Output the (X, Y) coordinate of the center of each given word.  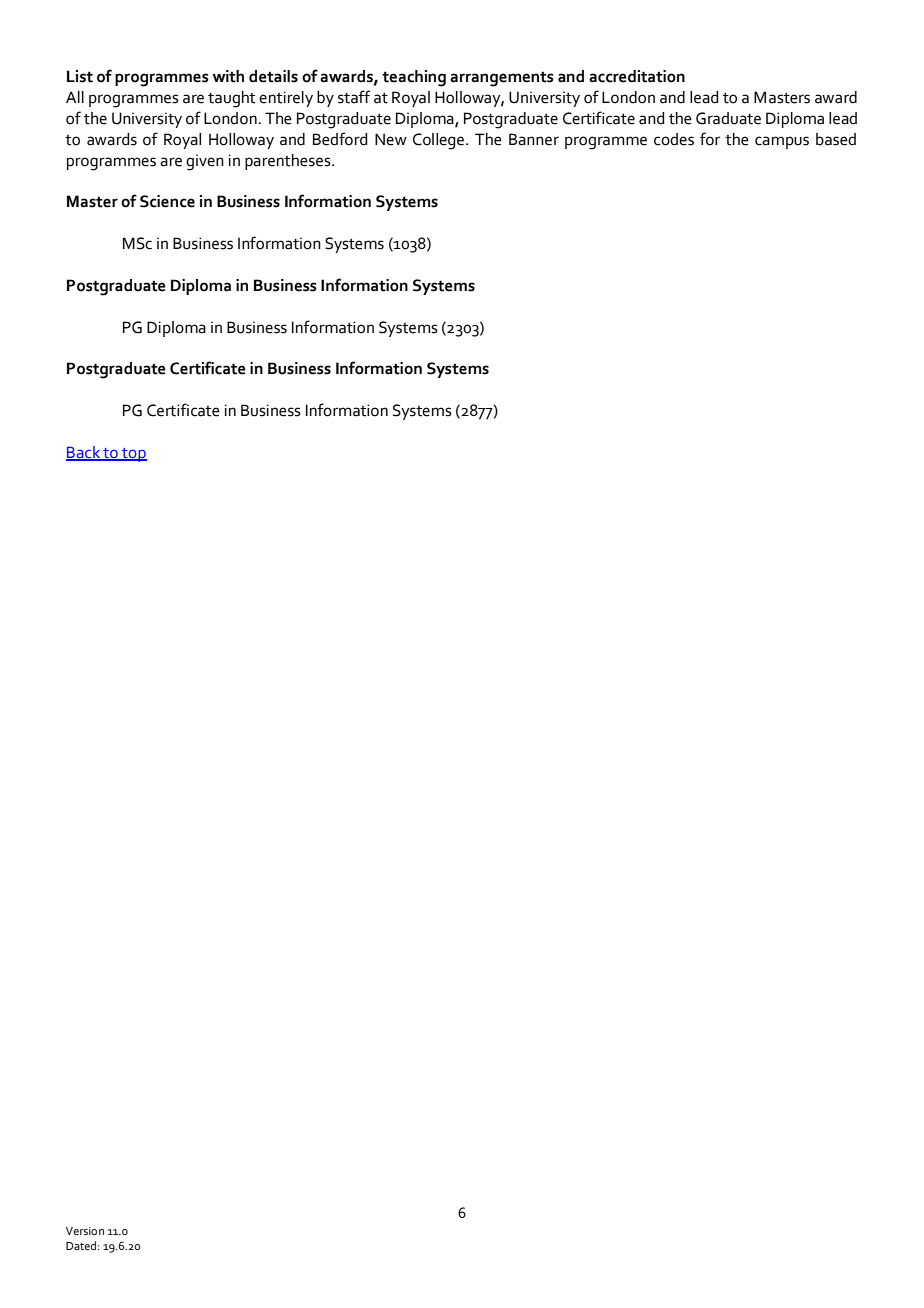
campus (782, 142)
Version (85, 1231)
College (440, 141)
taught (231, 99)
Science (167, 201)
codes (674, 139)
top (133, 455)
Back (84, 453)
